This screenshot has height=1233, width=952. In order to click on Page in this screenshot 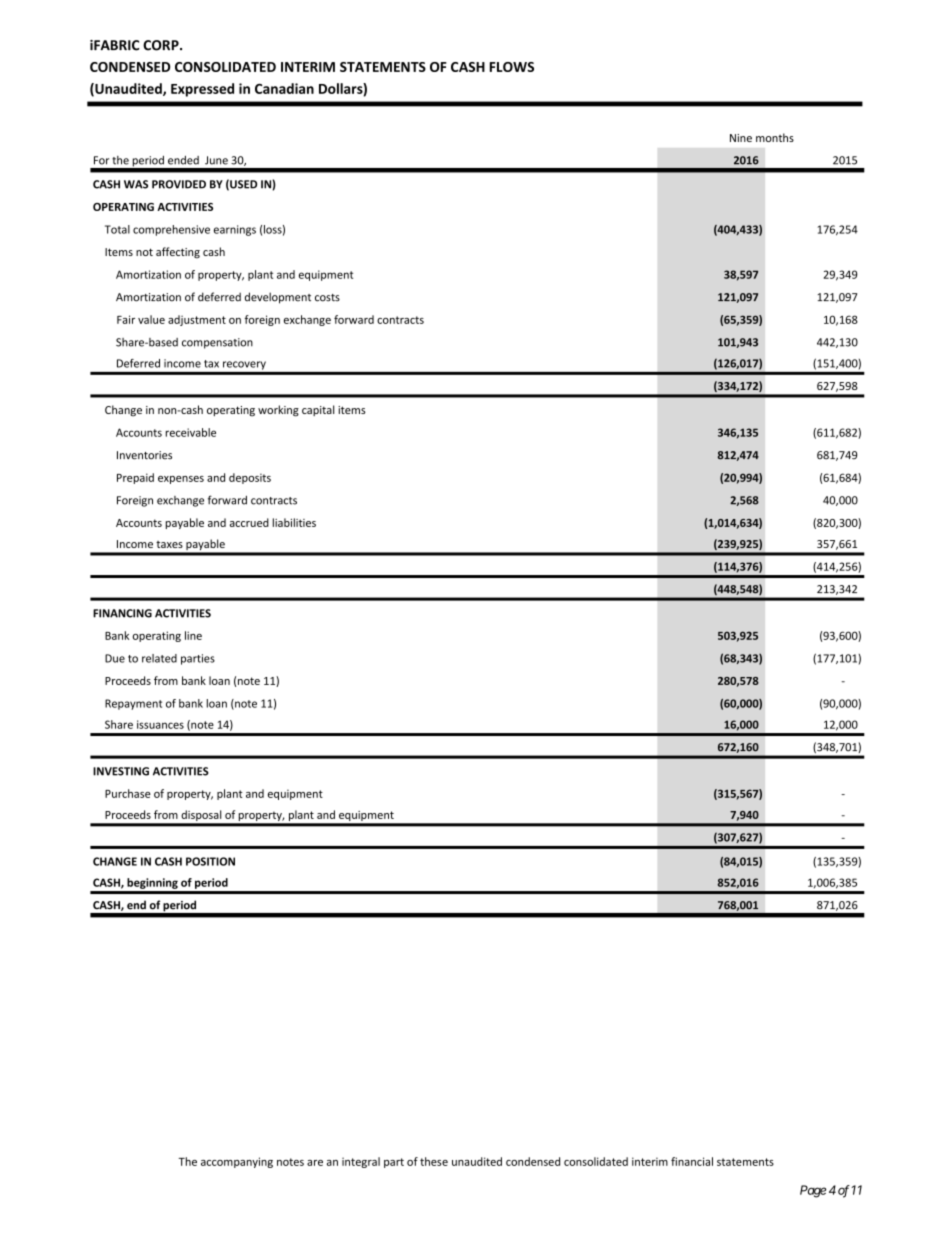, I will do `click(813, 1191)`.
